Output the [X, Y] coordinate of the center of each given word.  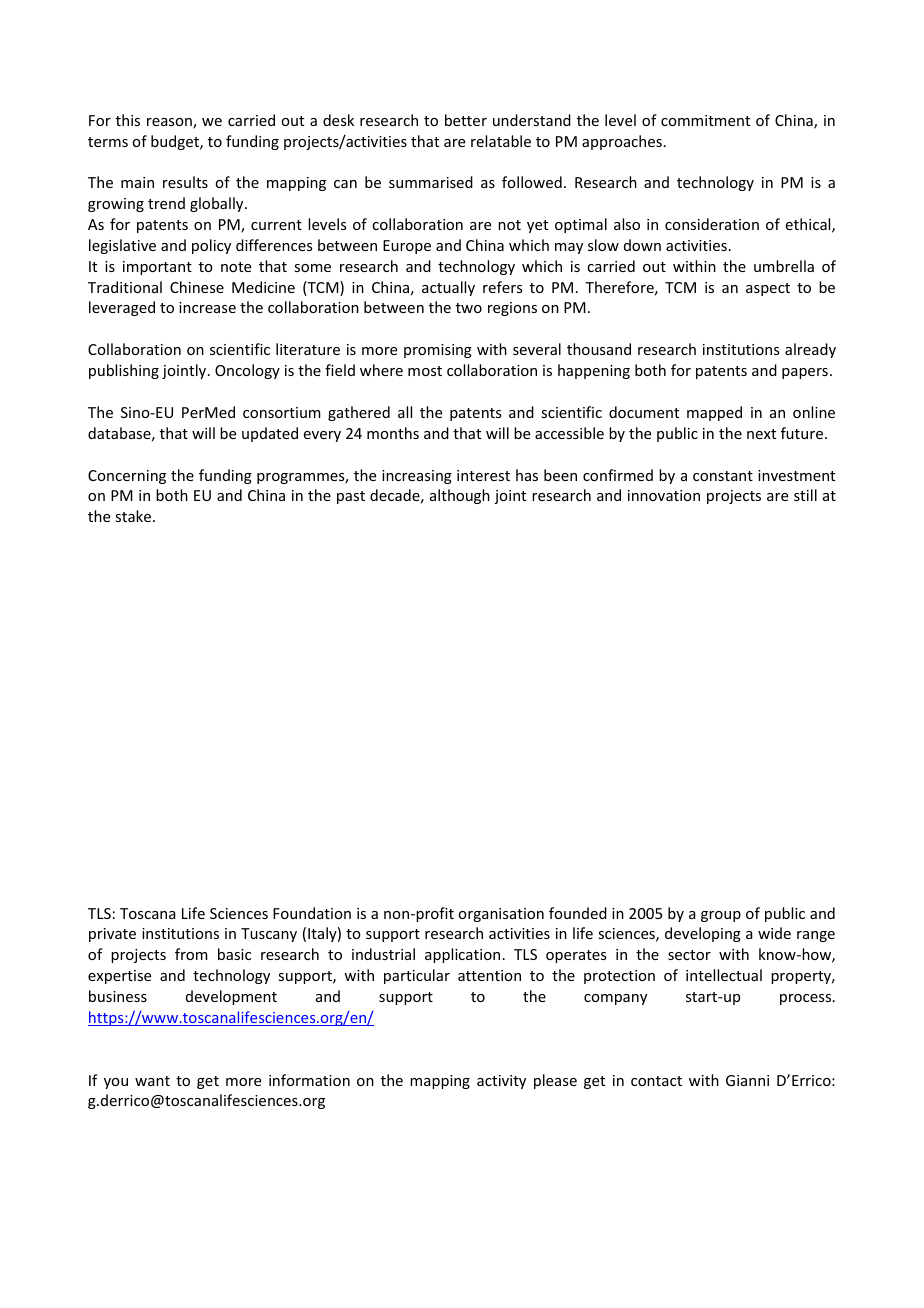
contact [656, 1081]
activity [501, 1082]
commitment [705, 120]
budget [176, 142]
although [460, 496]
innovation [664, 495]
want [152, 1081]
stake [134, 516]
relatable [501, 141]
